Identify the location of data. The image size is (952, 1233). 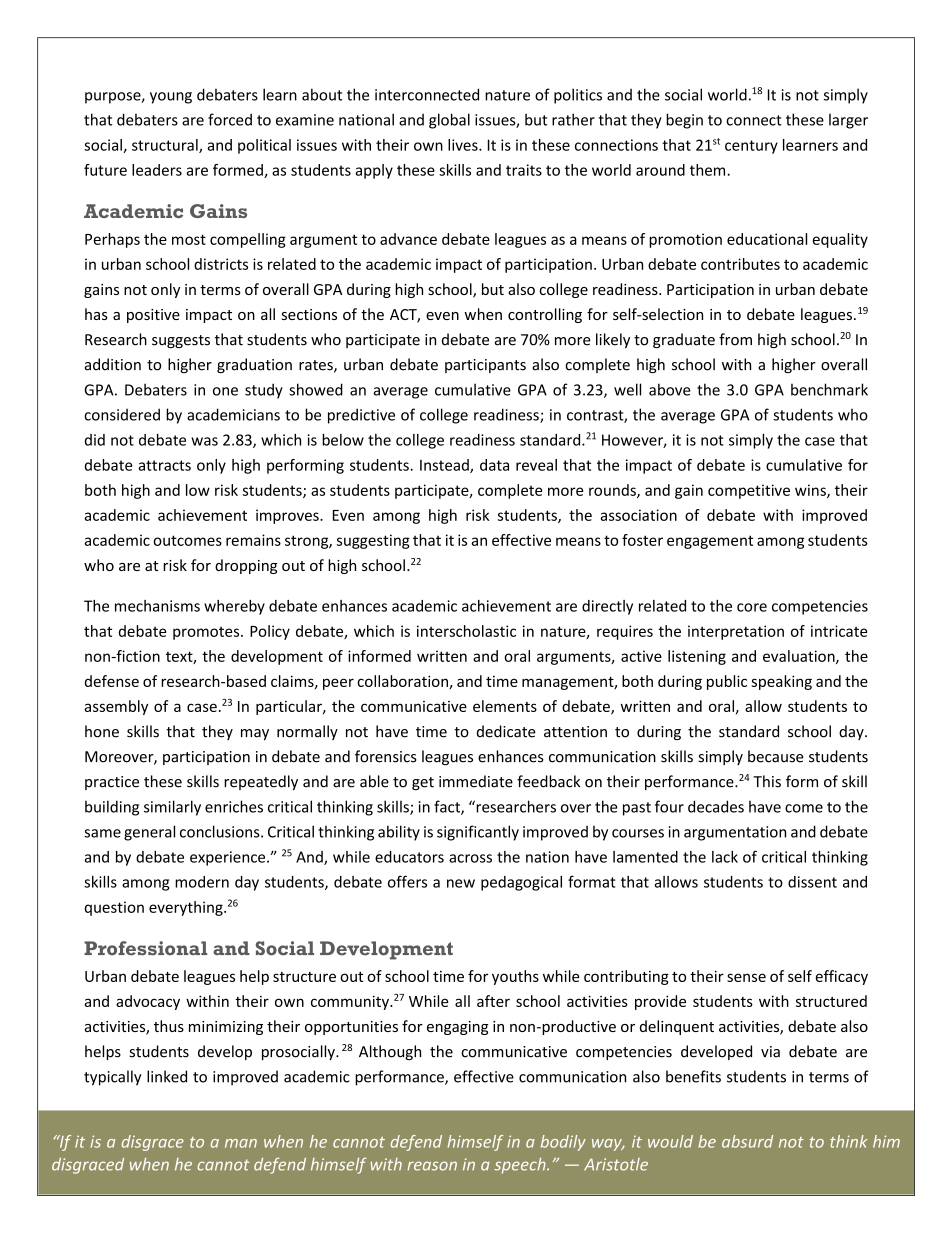
(494, 465).
